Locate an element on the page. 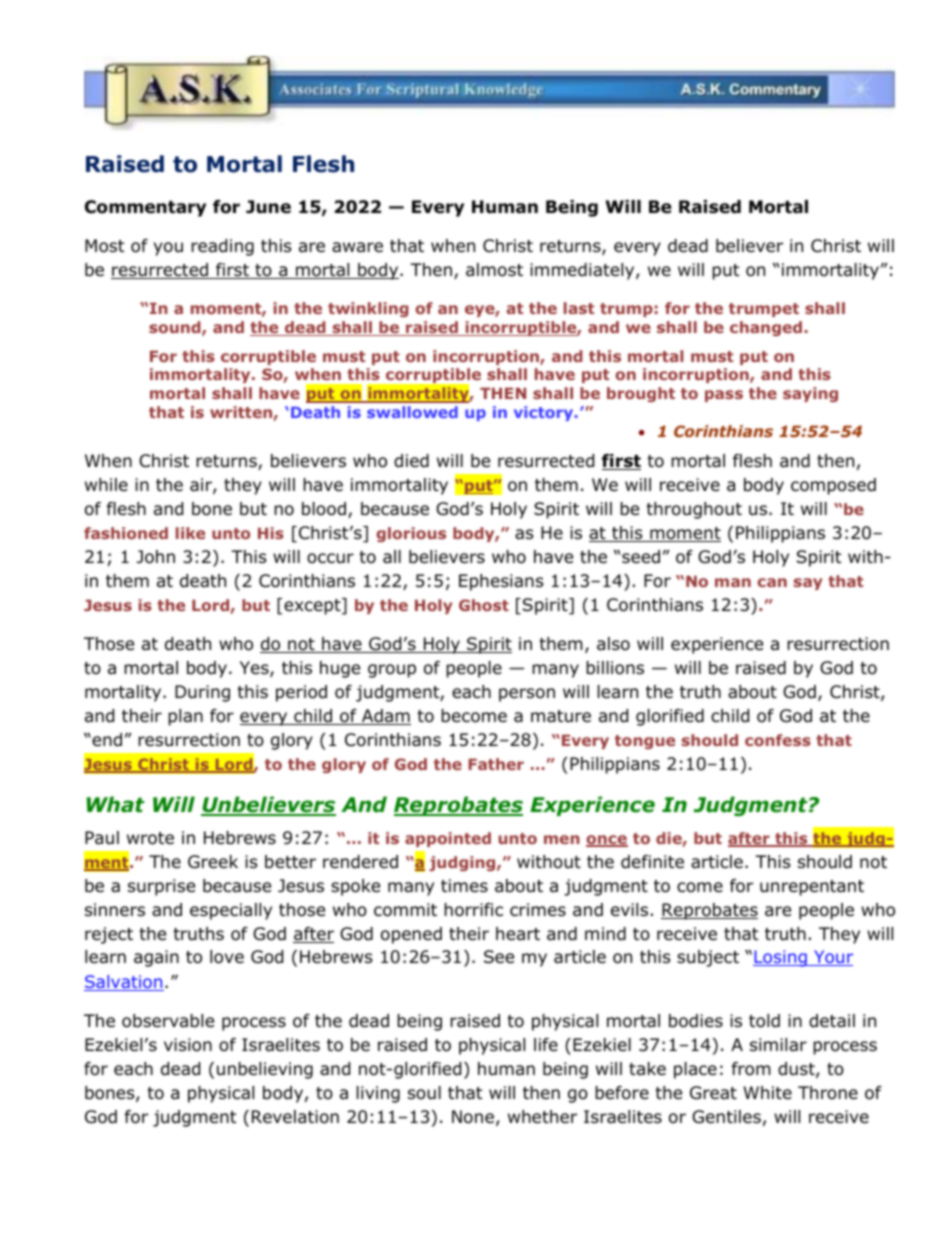  while is located at coordinates (106, 485).
